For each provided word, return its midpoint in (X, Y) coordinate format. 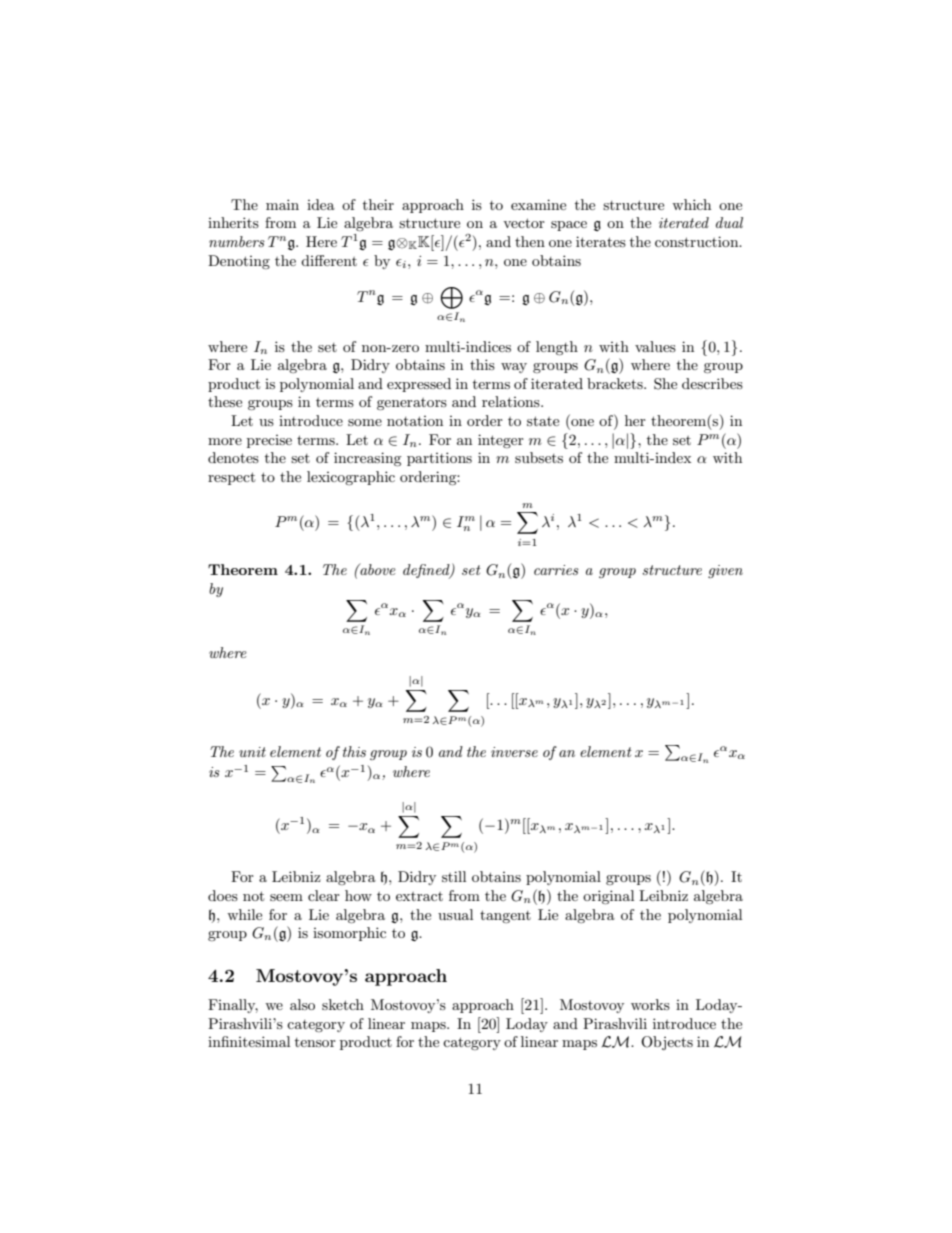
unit (252, 752)
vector (524, 223)
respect (231, 478)
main (282, 204)
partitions (439, 459)
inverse (514, 752)
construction (698, 241)
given (725, 571)
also (302, 1004)
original (608, 897)
